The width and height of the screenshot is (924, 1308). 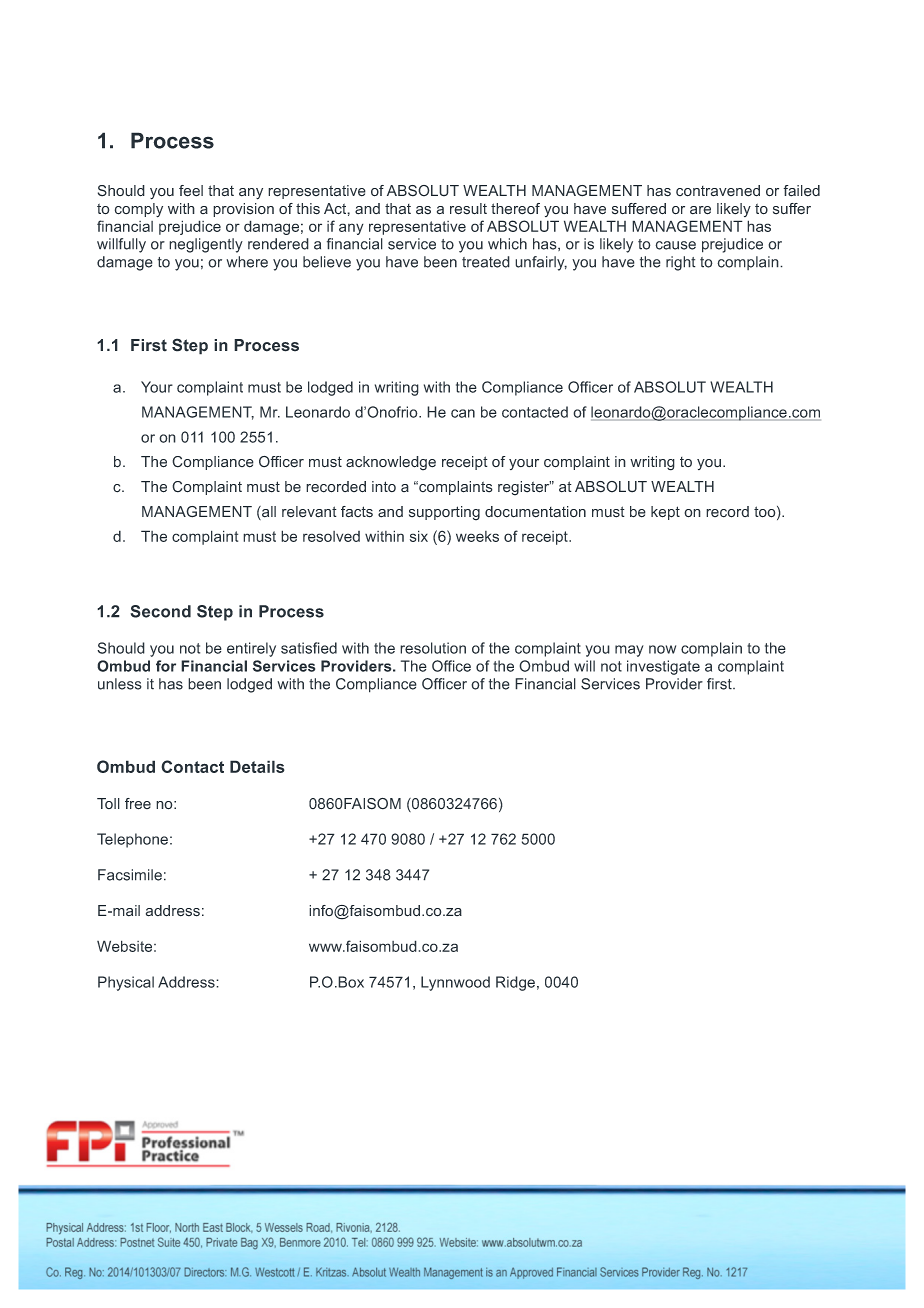 I want to click on Second, so click(x=160, y=611).
